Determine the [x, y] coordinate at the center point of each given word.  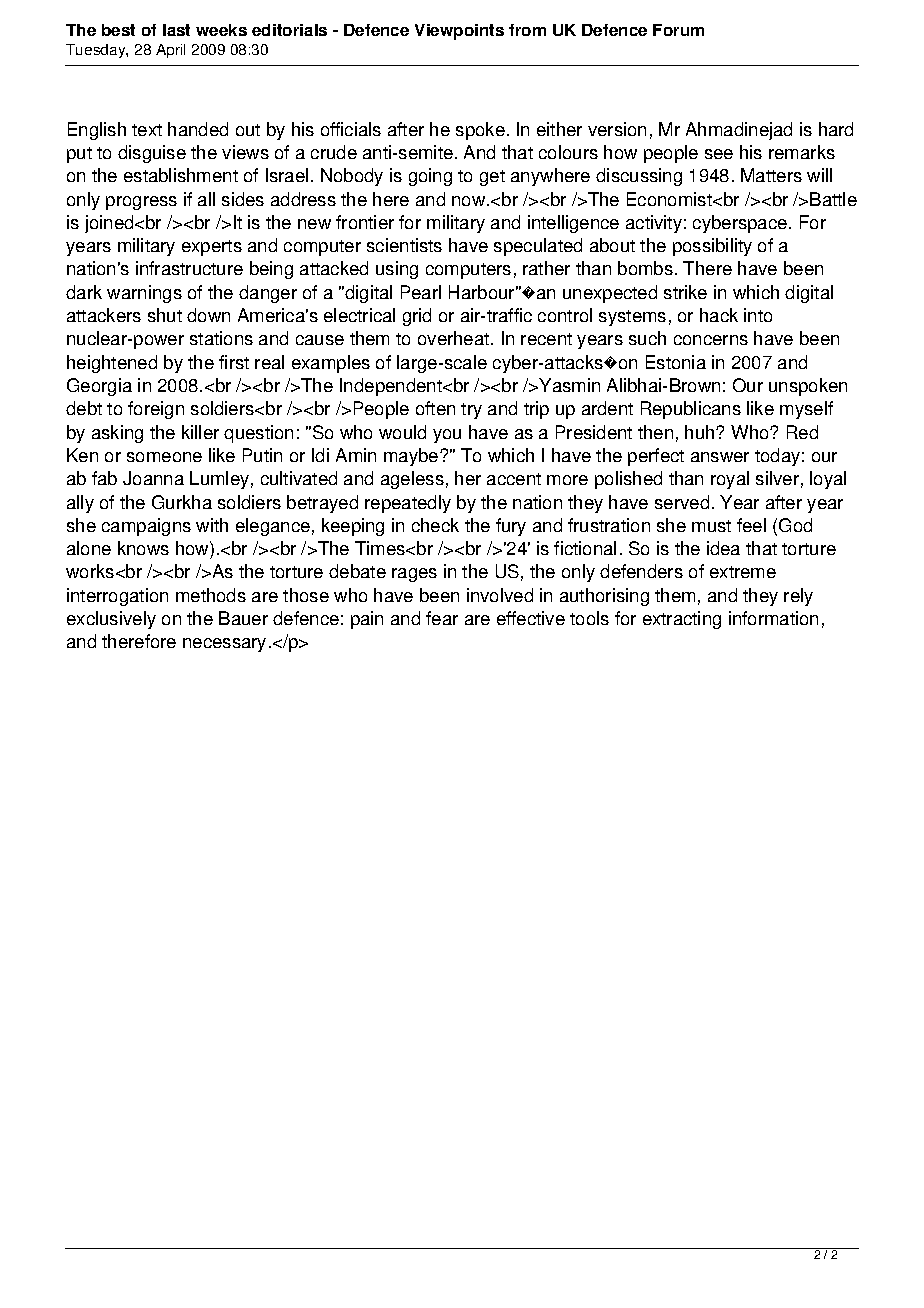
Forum [678, 30]
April [170, 51]
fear [442, 618]
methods [211, 595]
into [758, 315]
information [773, 618]
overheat [455, 338]
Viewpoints [459, 32]
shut [165, 315]
